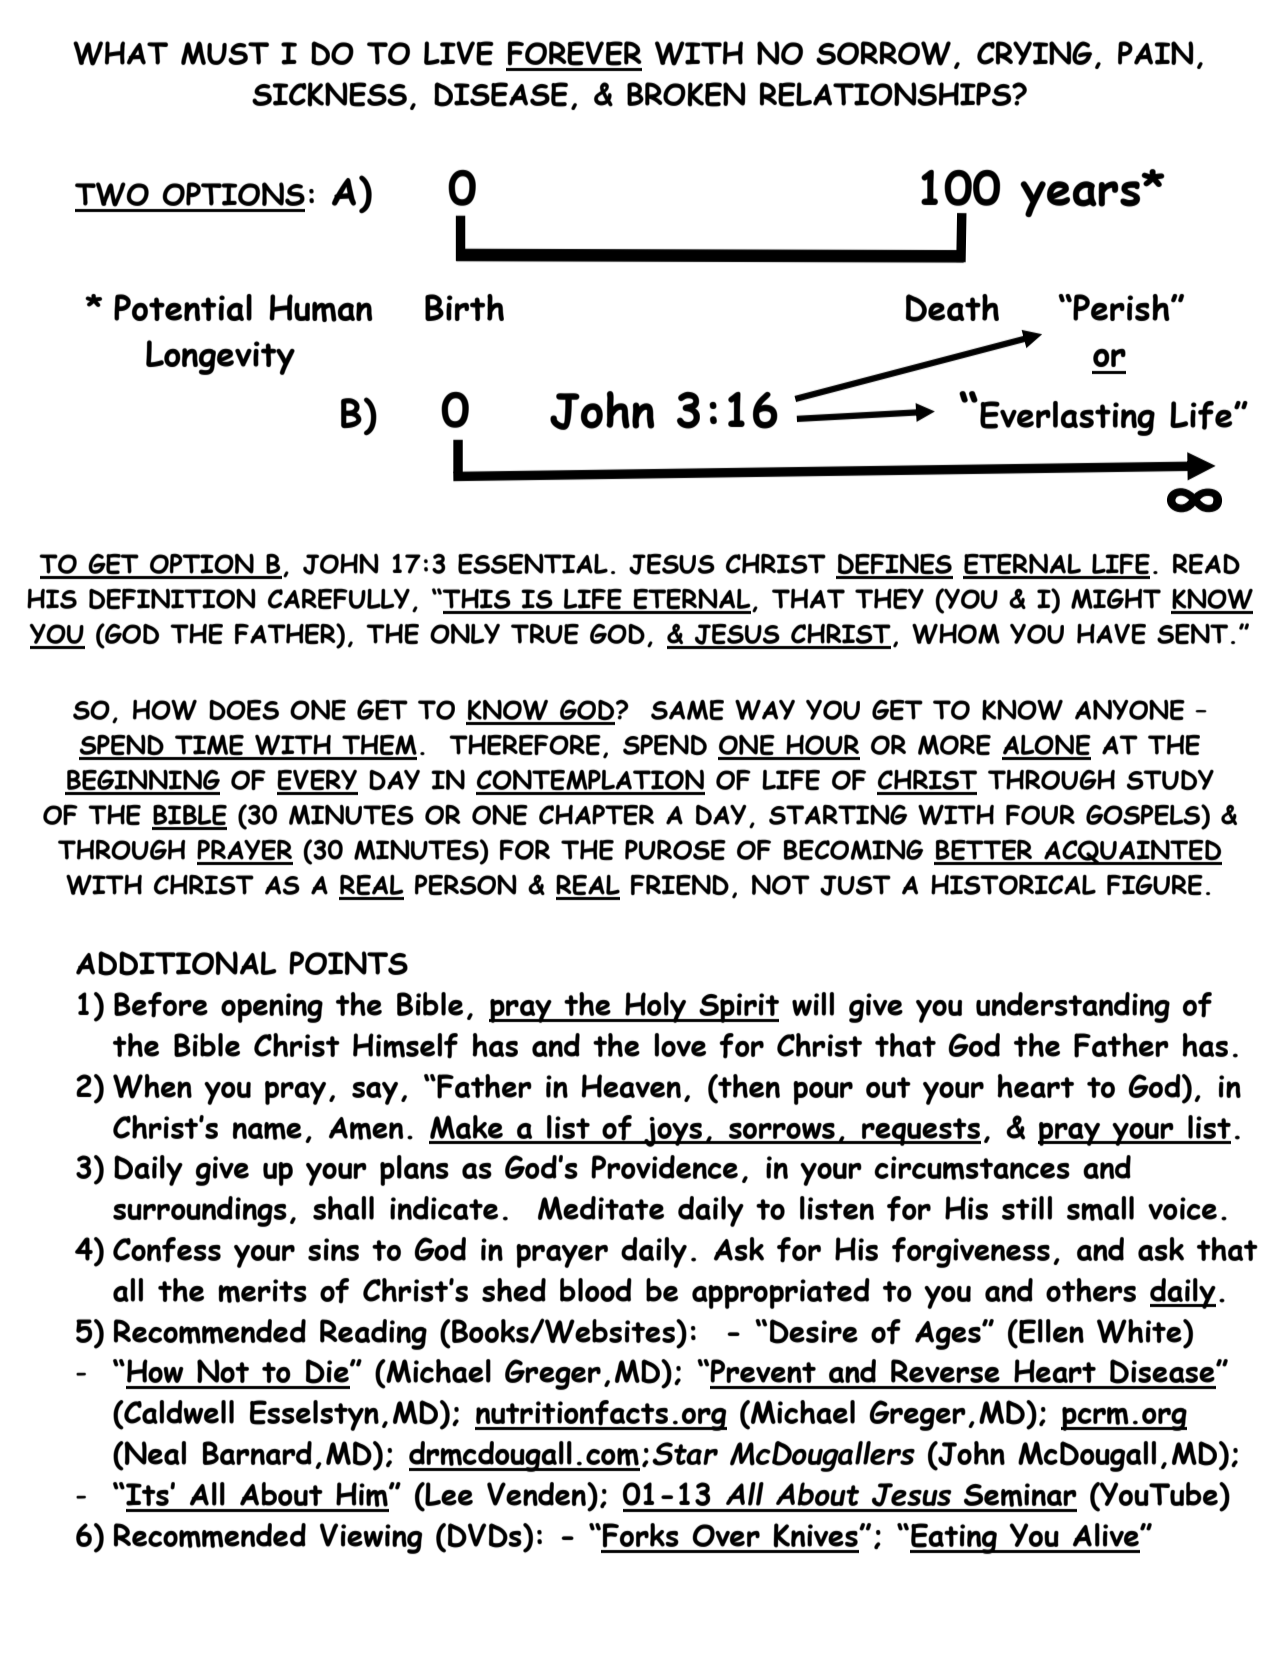 This page has width=1280, height=1657. What do you see at coordinates (1034, 53) in the page?
I see `CRYING` at bounding box center [1034, 53].
